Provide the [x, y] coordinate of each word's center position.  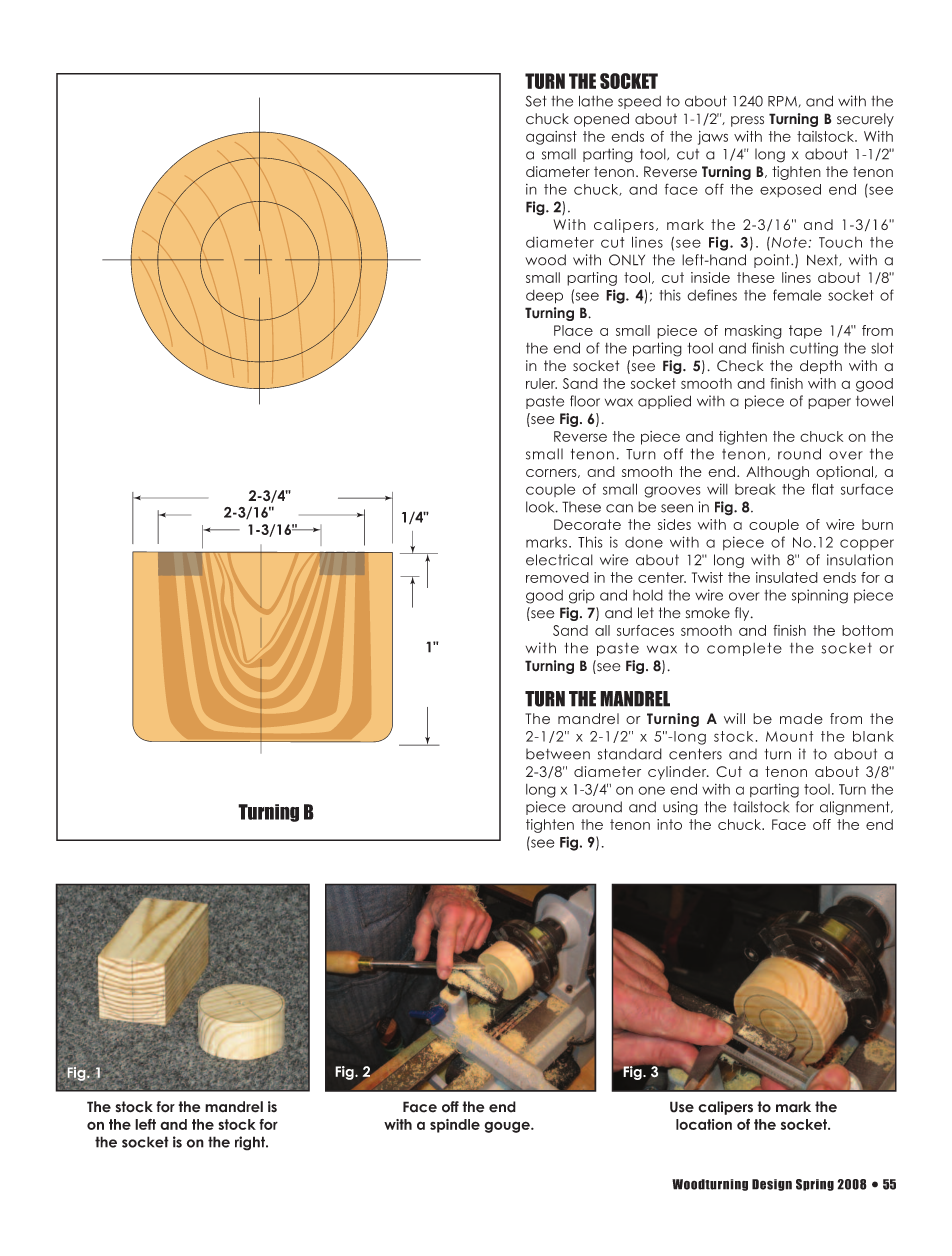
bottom [867, 630]
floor [585, 401]
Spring [815, 1185]
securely [865, 120]
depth [821, 367]
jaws [713, 138]
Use [682, 1107]
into [669, 824]
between [558, 754]
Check [740, 366]
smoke [708, 613]
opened [601, 120]
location [704, 1124]
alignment [856, 808]
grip [582, 596]
